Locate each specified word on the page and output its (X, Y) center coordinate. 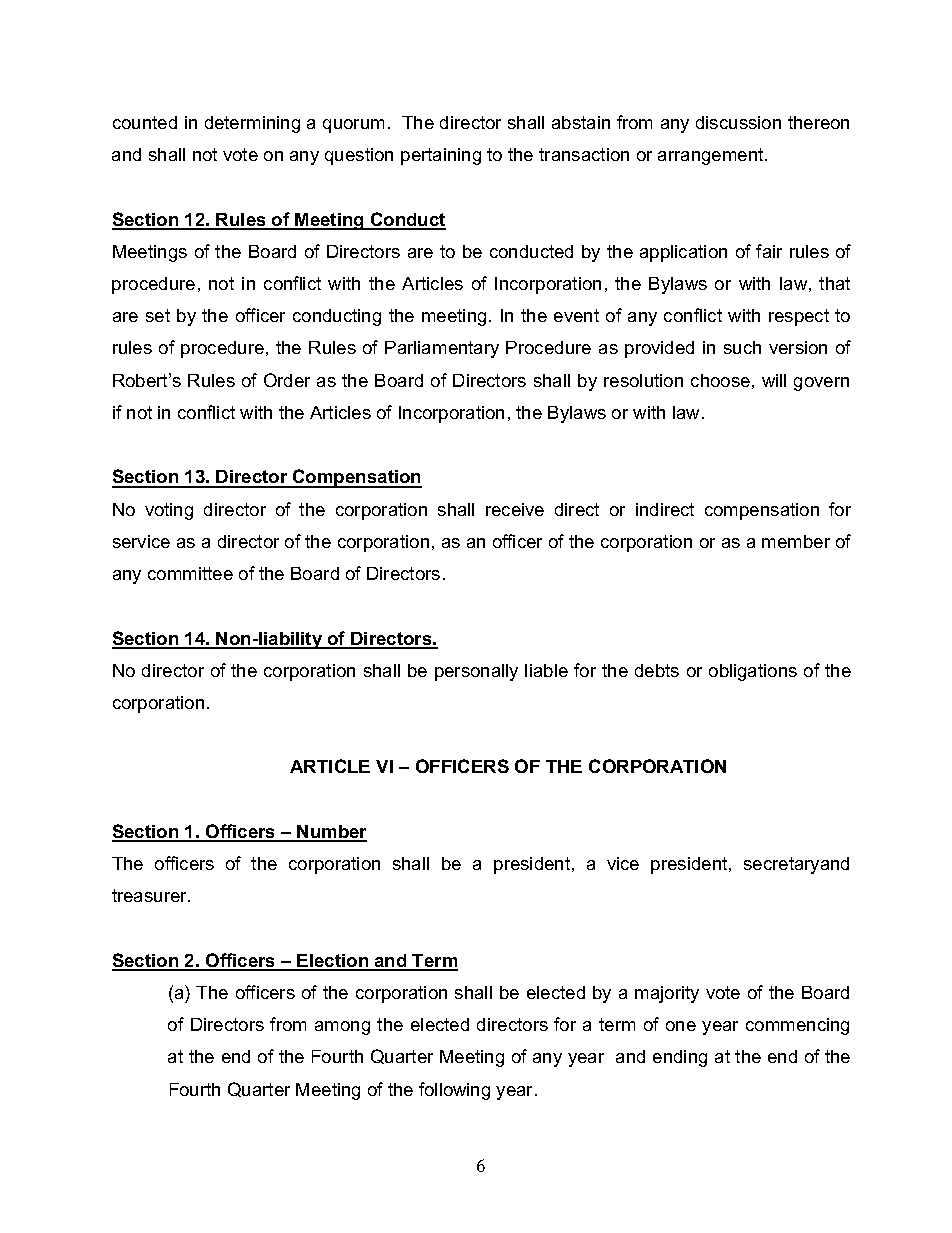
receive (515, 509)
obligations (753, 672)
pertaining (441, 156)
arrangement (712, 156)
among (342, 1028)
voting (169, 511)
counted (145, 122)
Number (331, 833)
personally (476, 672)
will (774, 380)
